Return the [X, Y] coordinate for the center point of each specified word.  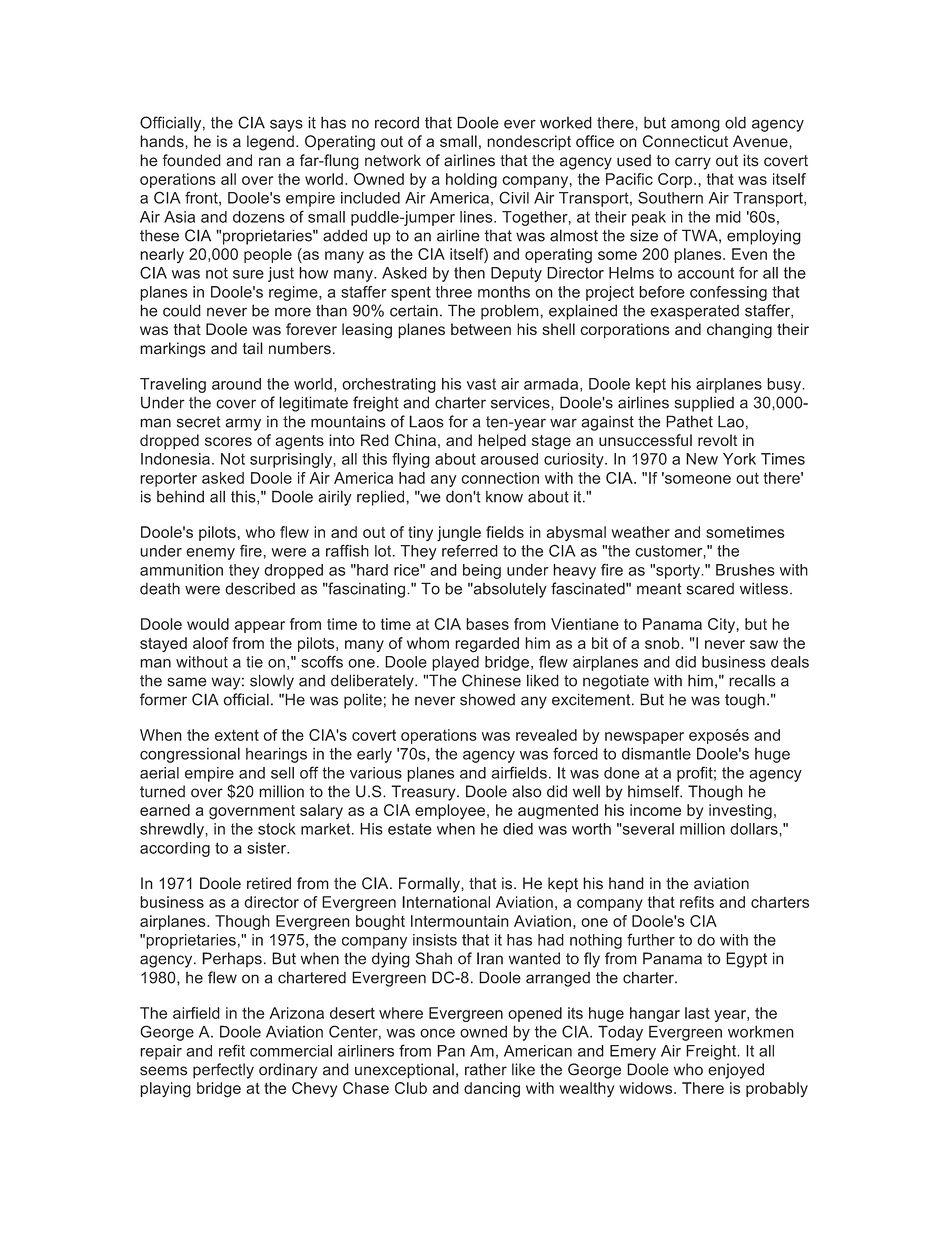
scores [228, 441]
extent [237, 735]
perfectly [223, 1071]
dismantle [656, 753]
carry [693, 163]
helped [502, 442]
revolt [717, 440]
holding [471, 180]
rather [486, 1069]
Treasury [424, 793]
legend [270, 143]
